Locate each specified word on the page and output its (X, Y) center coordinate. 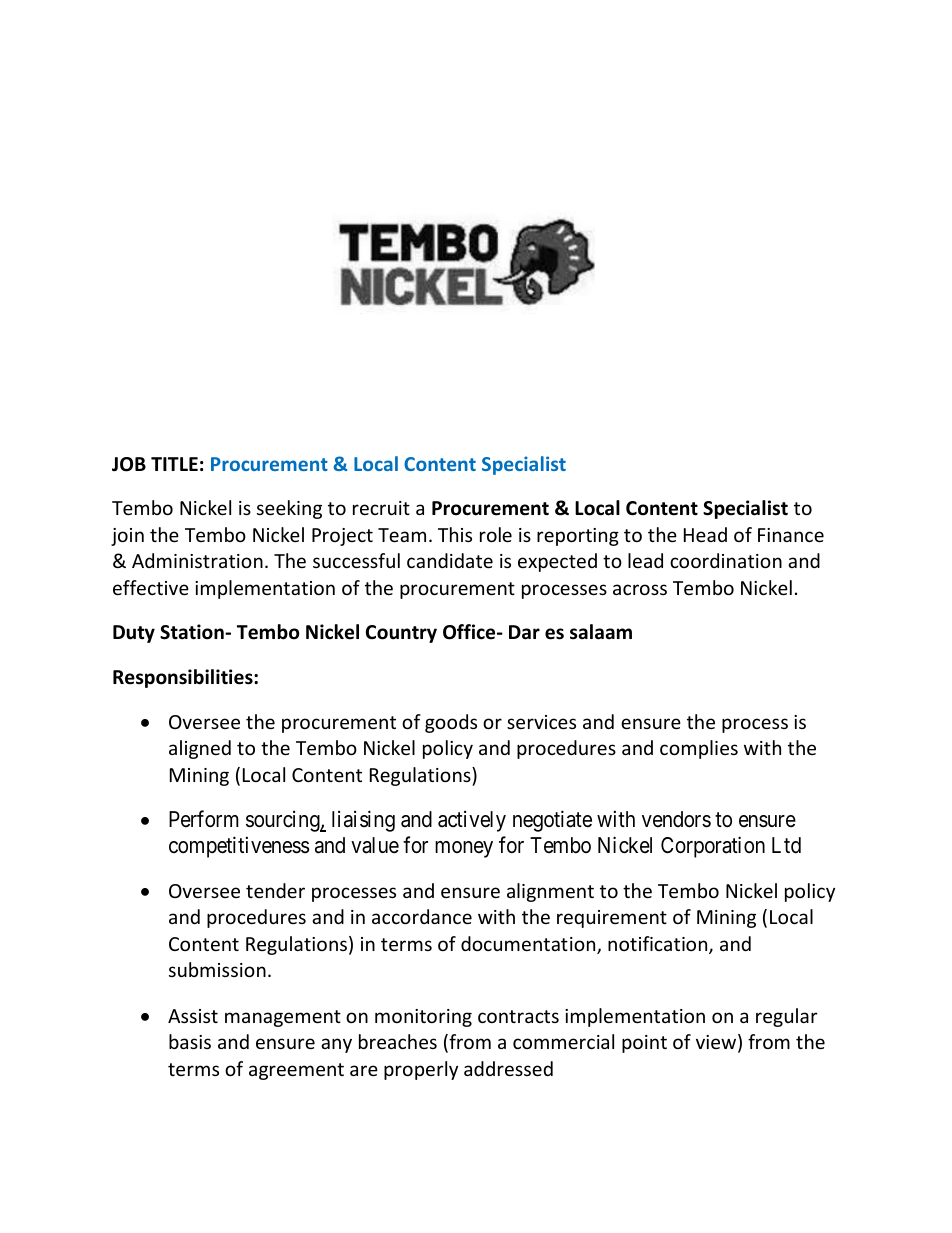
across (640, 589)
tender (275, 890)
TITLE (174, 464)
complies (699, 749)
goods (451, 723)
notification (659, 945)
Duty (134, 634)
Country (401, 634)
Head (705, 534)
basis (190, 1041)
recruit (381, 508)
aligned (200, 749)
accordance (422, 916)
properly (421, 1070)
